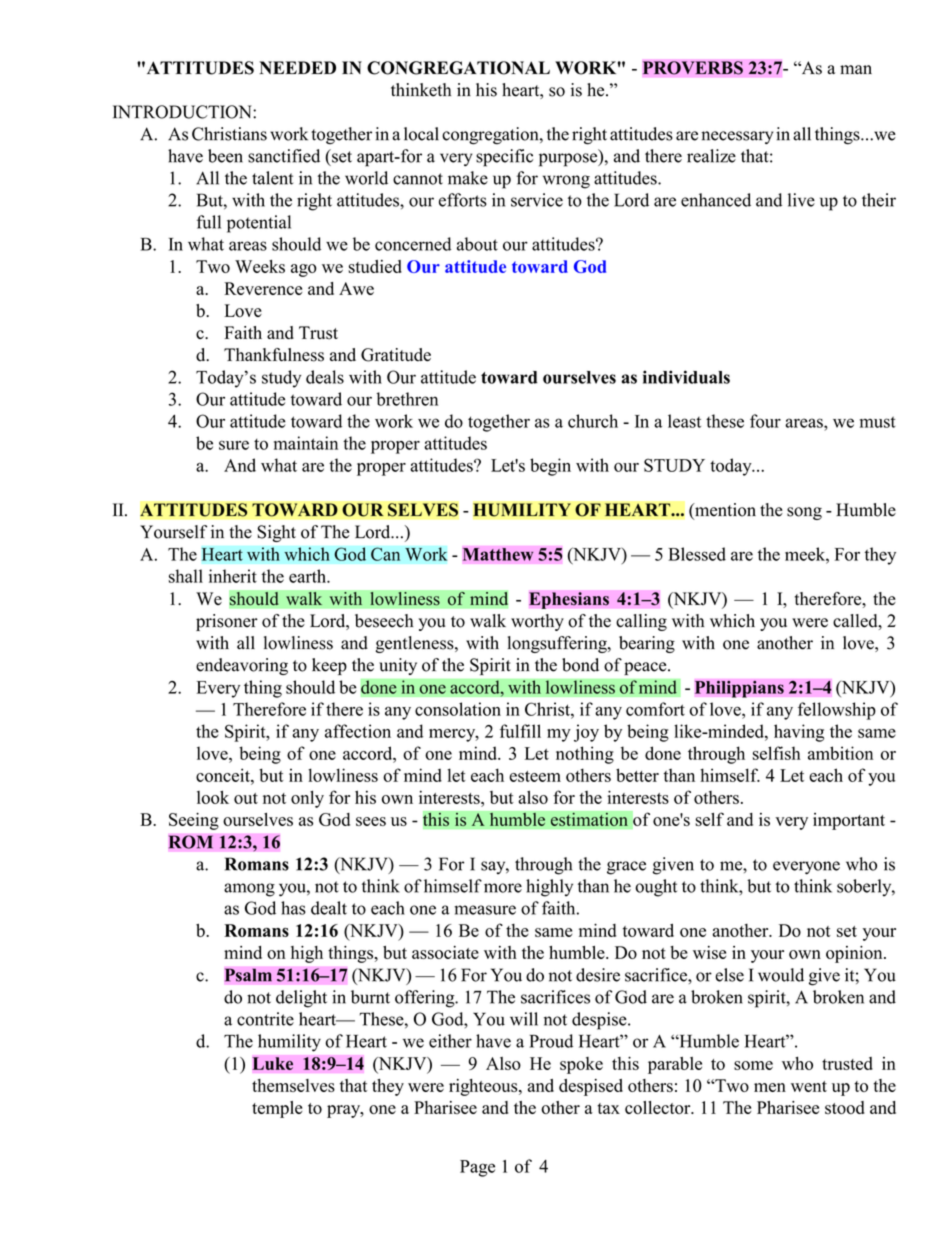  I want to click on among, so click(249, 890).
